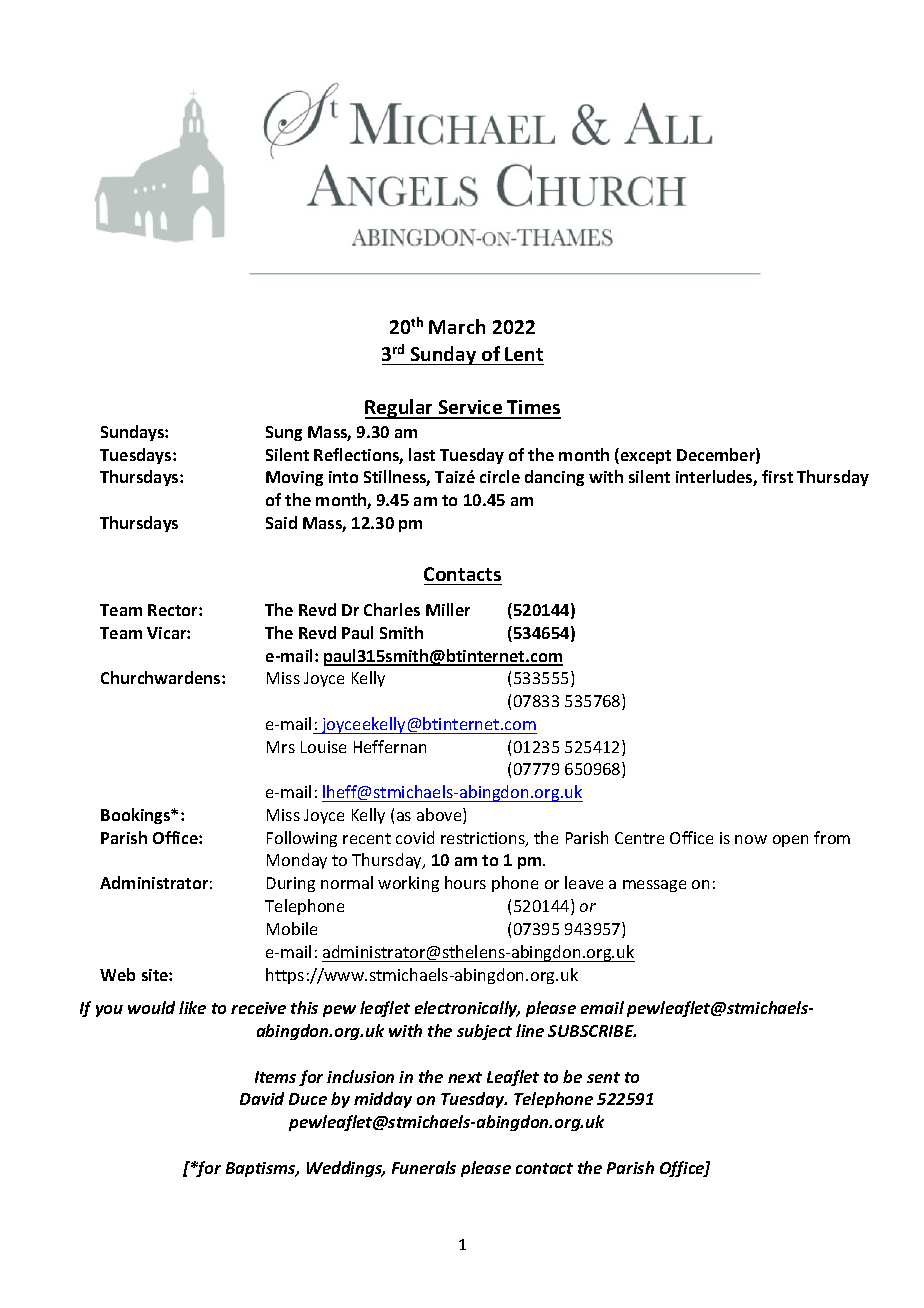  What do you see at coordinates (281, 747) in the screenshot?
I see `Mrs` at bounding box center [281, 747].
